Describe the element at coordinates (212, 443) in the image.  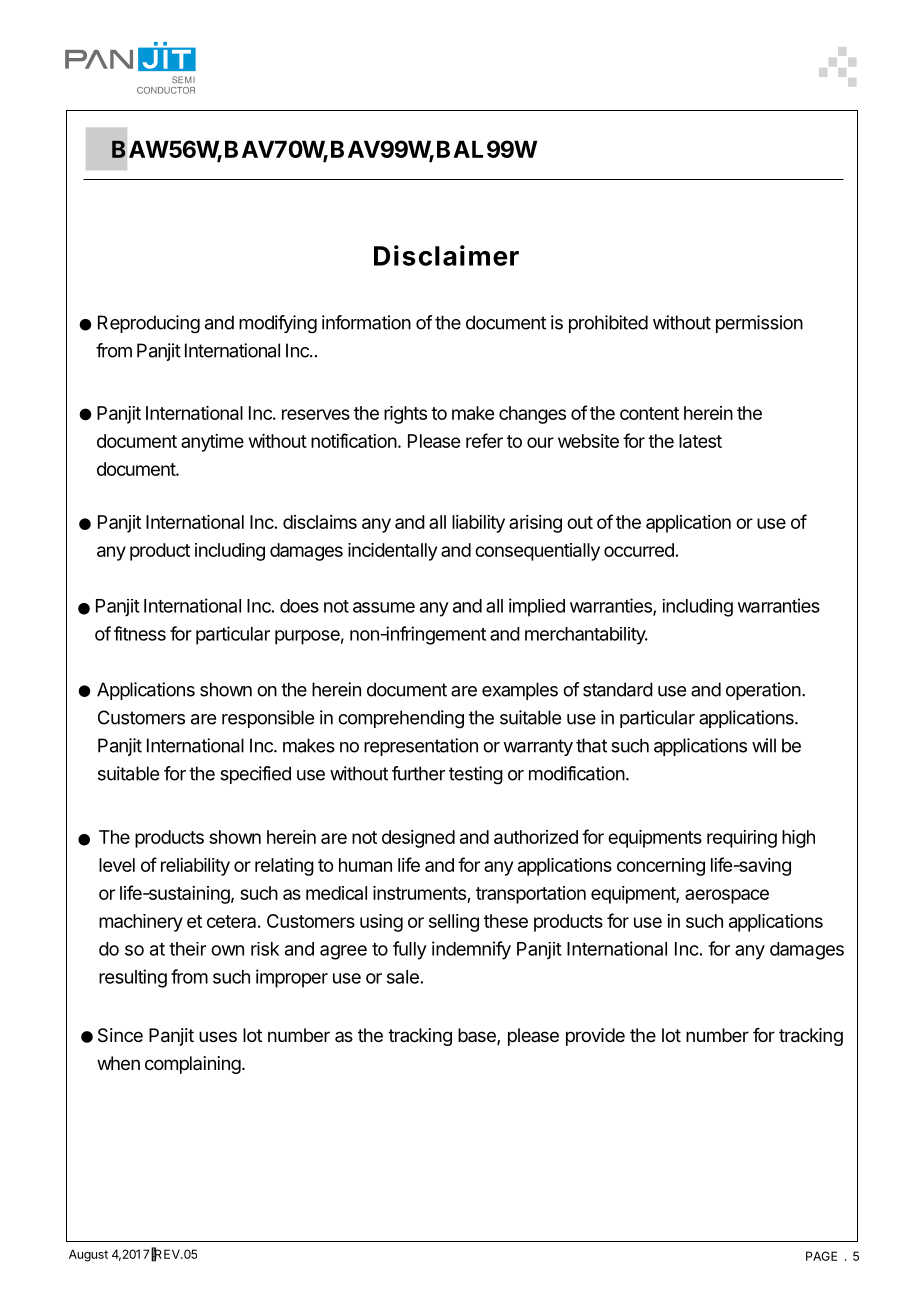
I see `anytime` at that location.
